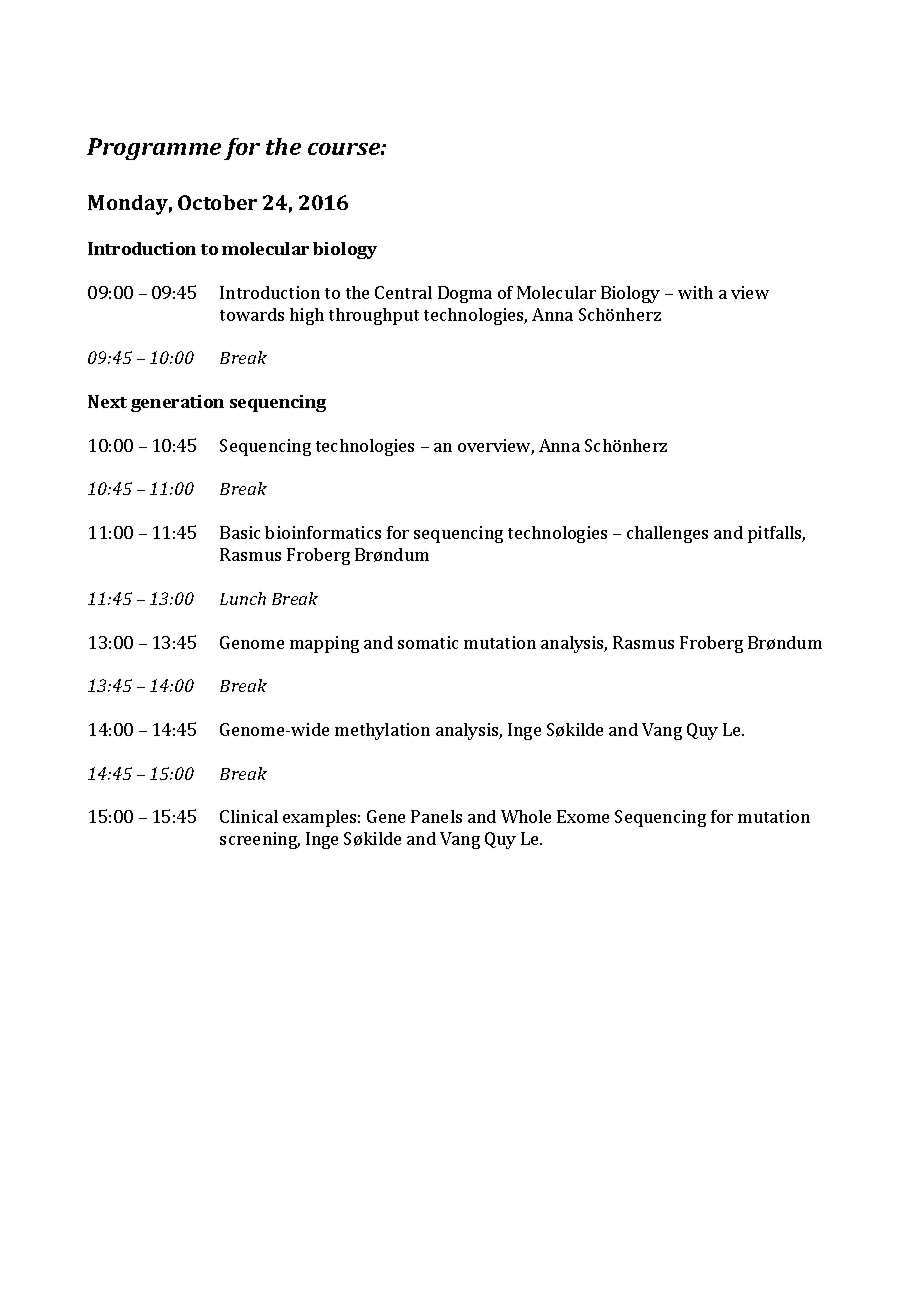 Image resolution: width=924 pixels, height=1308 pixels. What do you see at coordinates (583, 816) in the image?
I see `Exome` at bounding box center [583, 816].
